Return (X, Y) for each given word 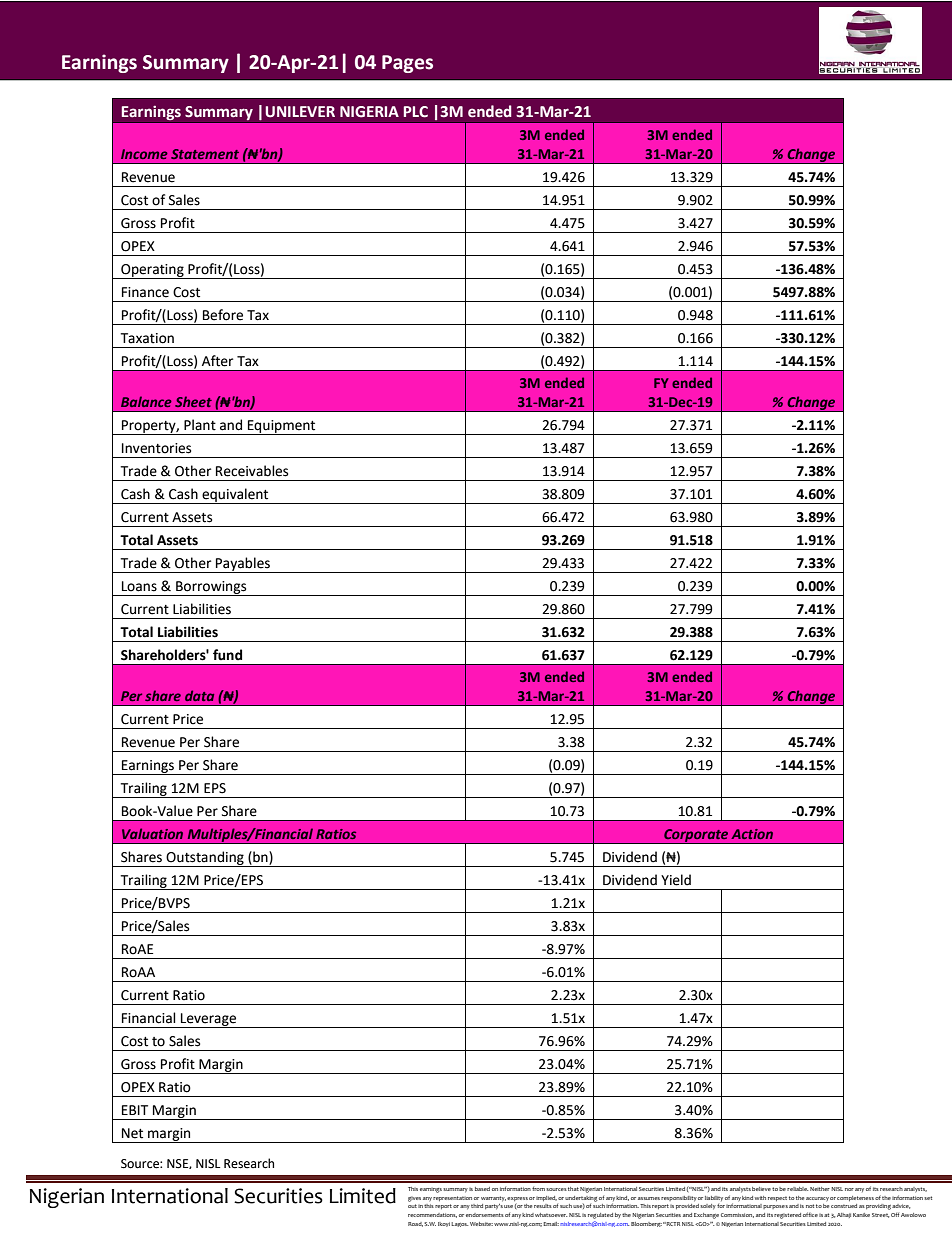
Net (132, 1133)
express (517, 1199)
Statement (205, 154)
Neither (820, 1189)
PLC (415, 112)
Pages (407, 64)
